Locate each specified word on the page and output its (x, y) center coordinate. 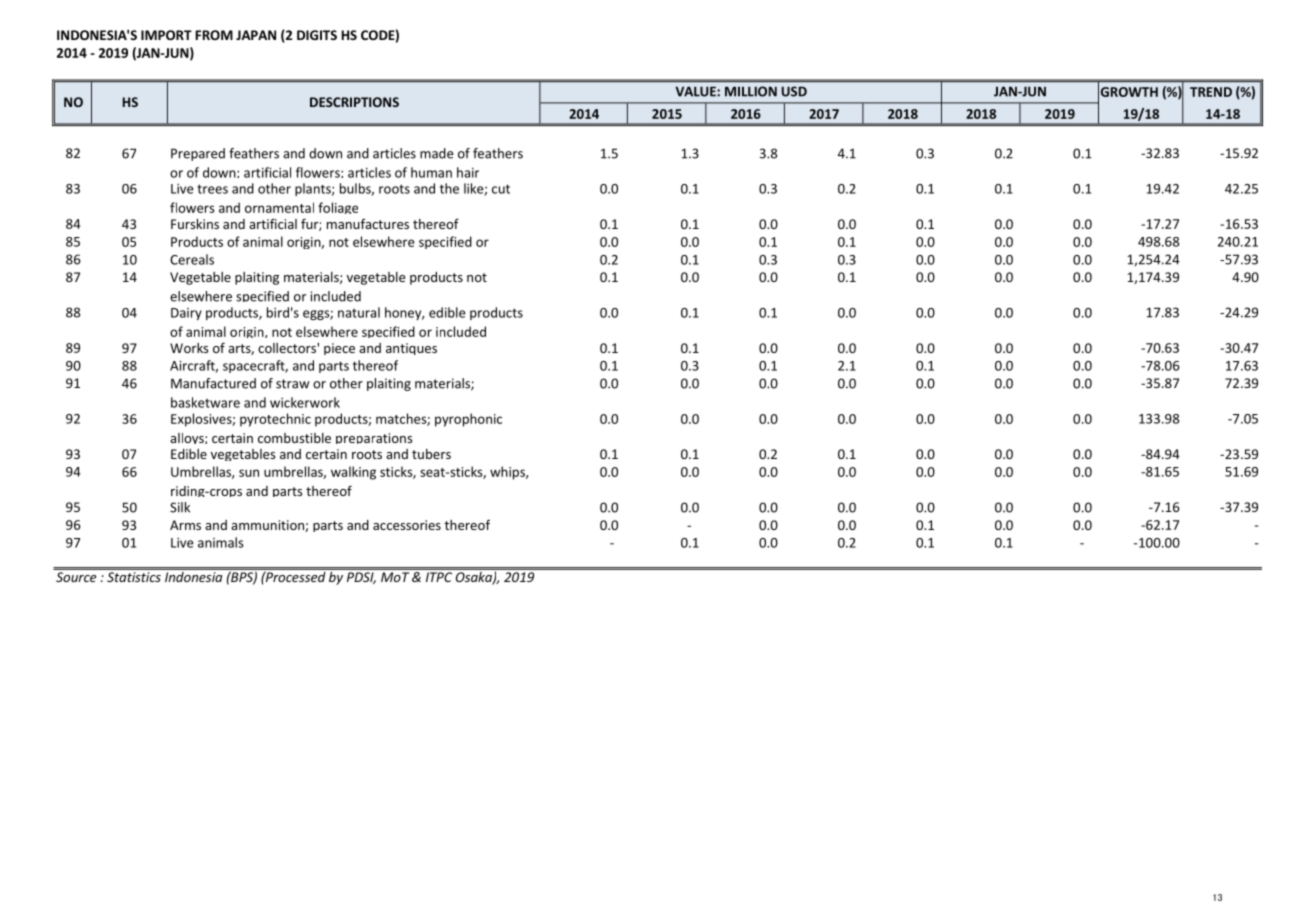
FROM (214, 35)
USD (794, 91)
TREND (1211, 92)
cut (501, 189)
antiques (411, 349)
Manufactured (213, 383)
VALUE (697, 91)
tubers (431, 454)
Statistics (134, 577)
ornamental (279, 207)
